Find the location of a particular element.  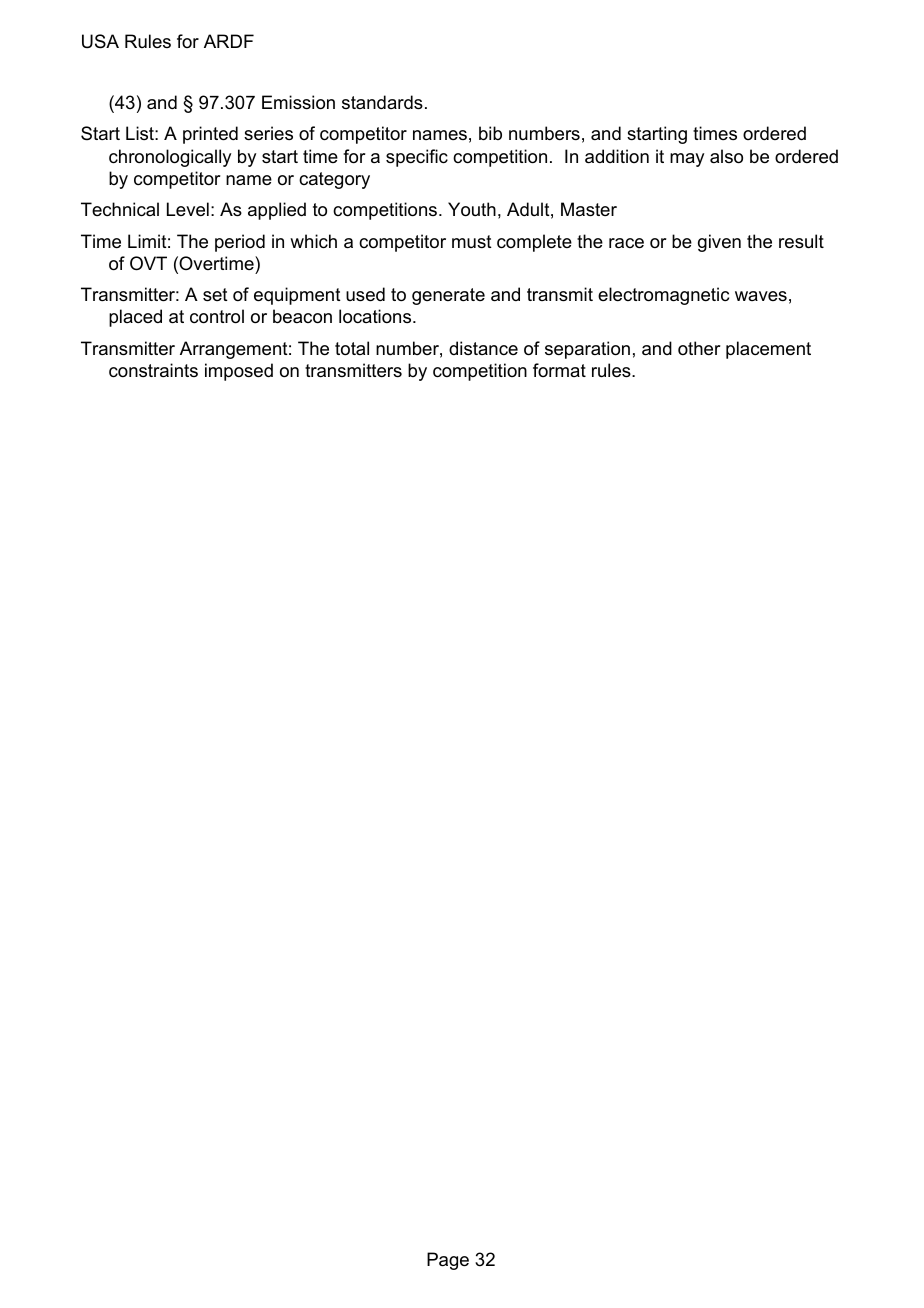

also is located at coordinates (726, 156).
